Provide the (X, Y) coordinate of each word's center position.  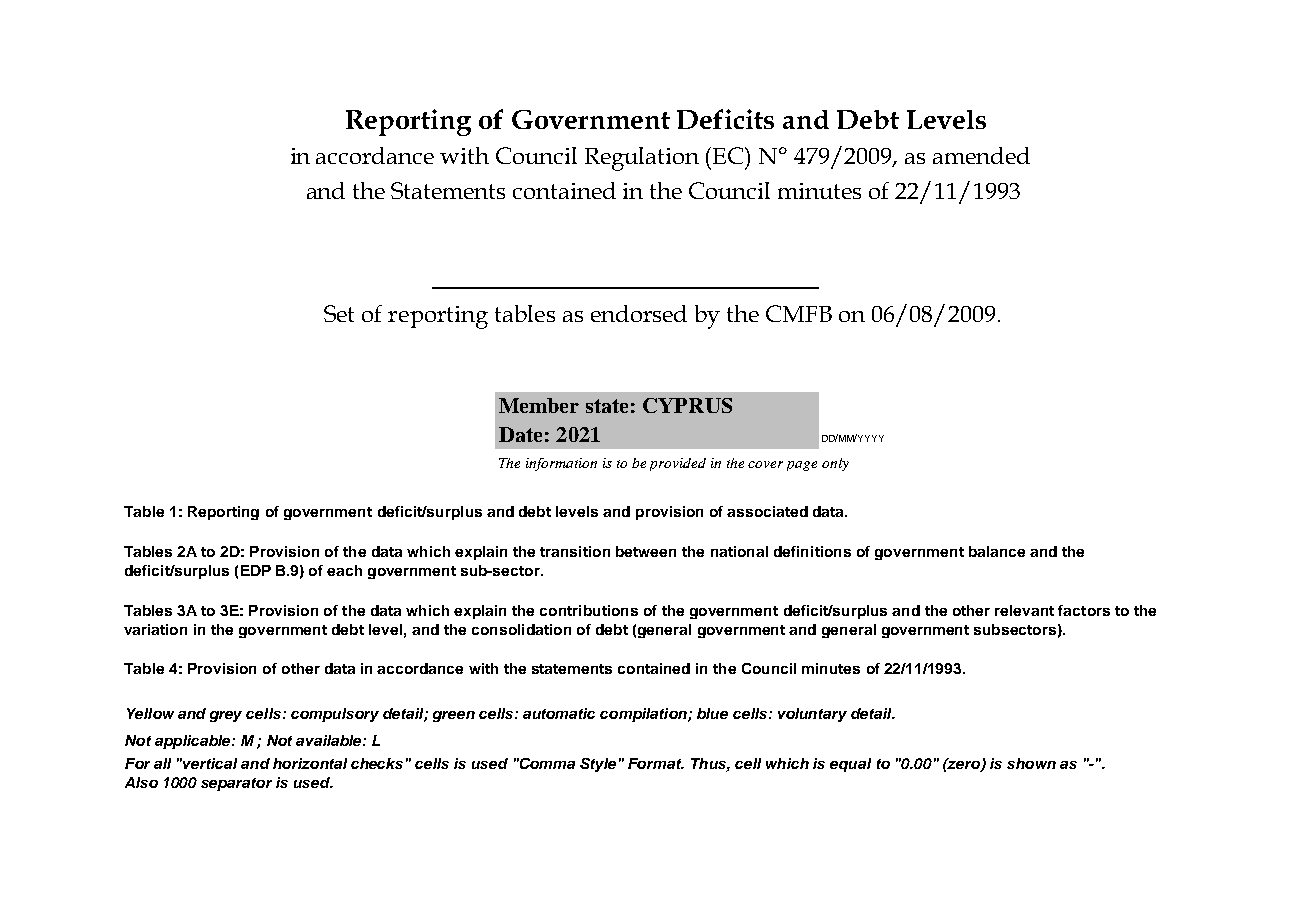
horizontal (310, 763)
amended (981, 155)
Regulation (642, 159)
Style (598, 765)
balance (997, 551)
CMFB (799, 313)
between (646, 551)
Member (539, 405)
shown (1031, 763)
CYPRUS (687, 405)
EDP (256, 570)
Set (339, 313)
